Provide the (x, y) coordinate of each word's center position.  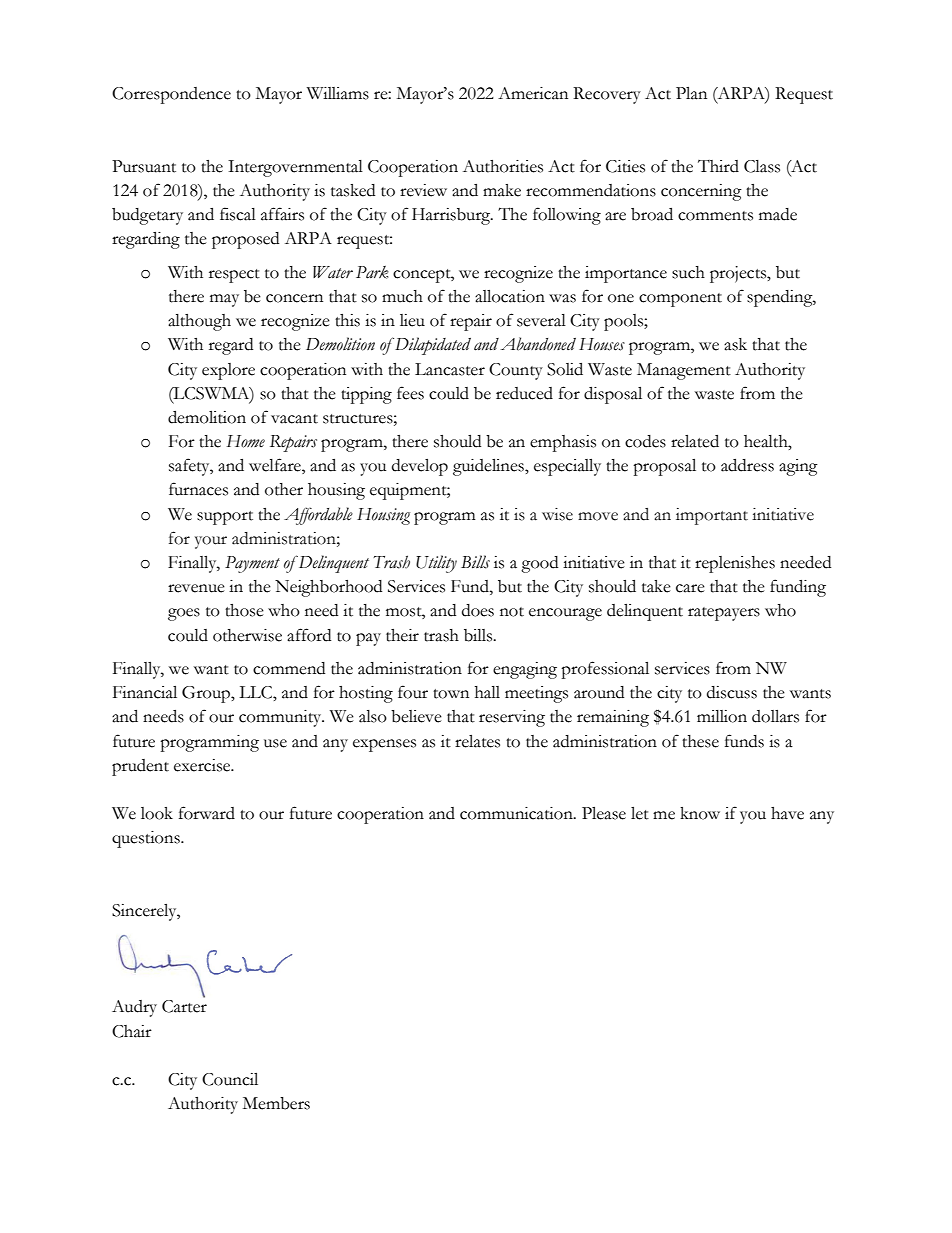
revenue (196, 588)
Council (230, 1079)
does (478, 610)
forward (207, 813)
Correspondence (171, 95)
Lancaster (450, 369)
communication (517, 813)
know (700, 813)
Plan (691, 93)
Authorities (503, 166)
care (690, 588)
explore (228, 371)
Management (684, 371)
